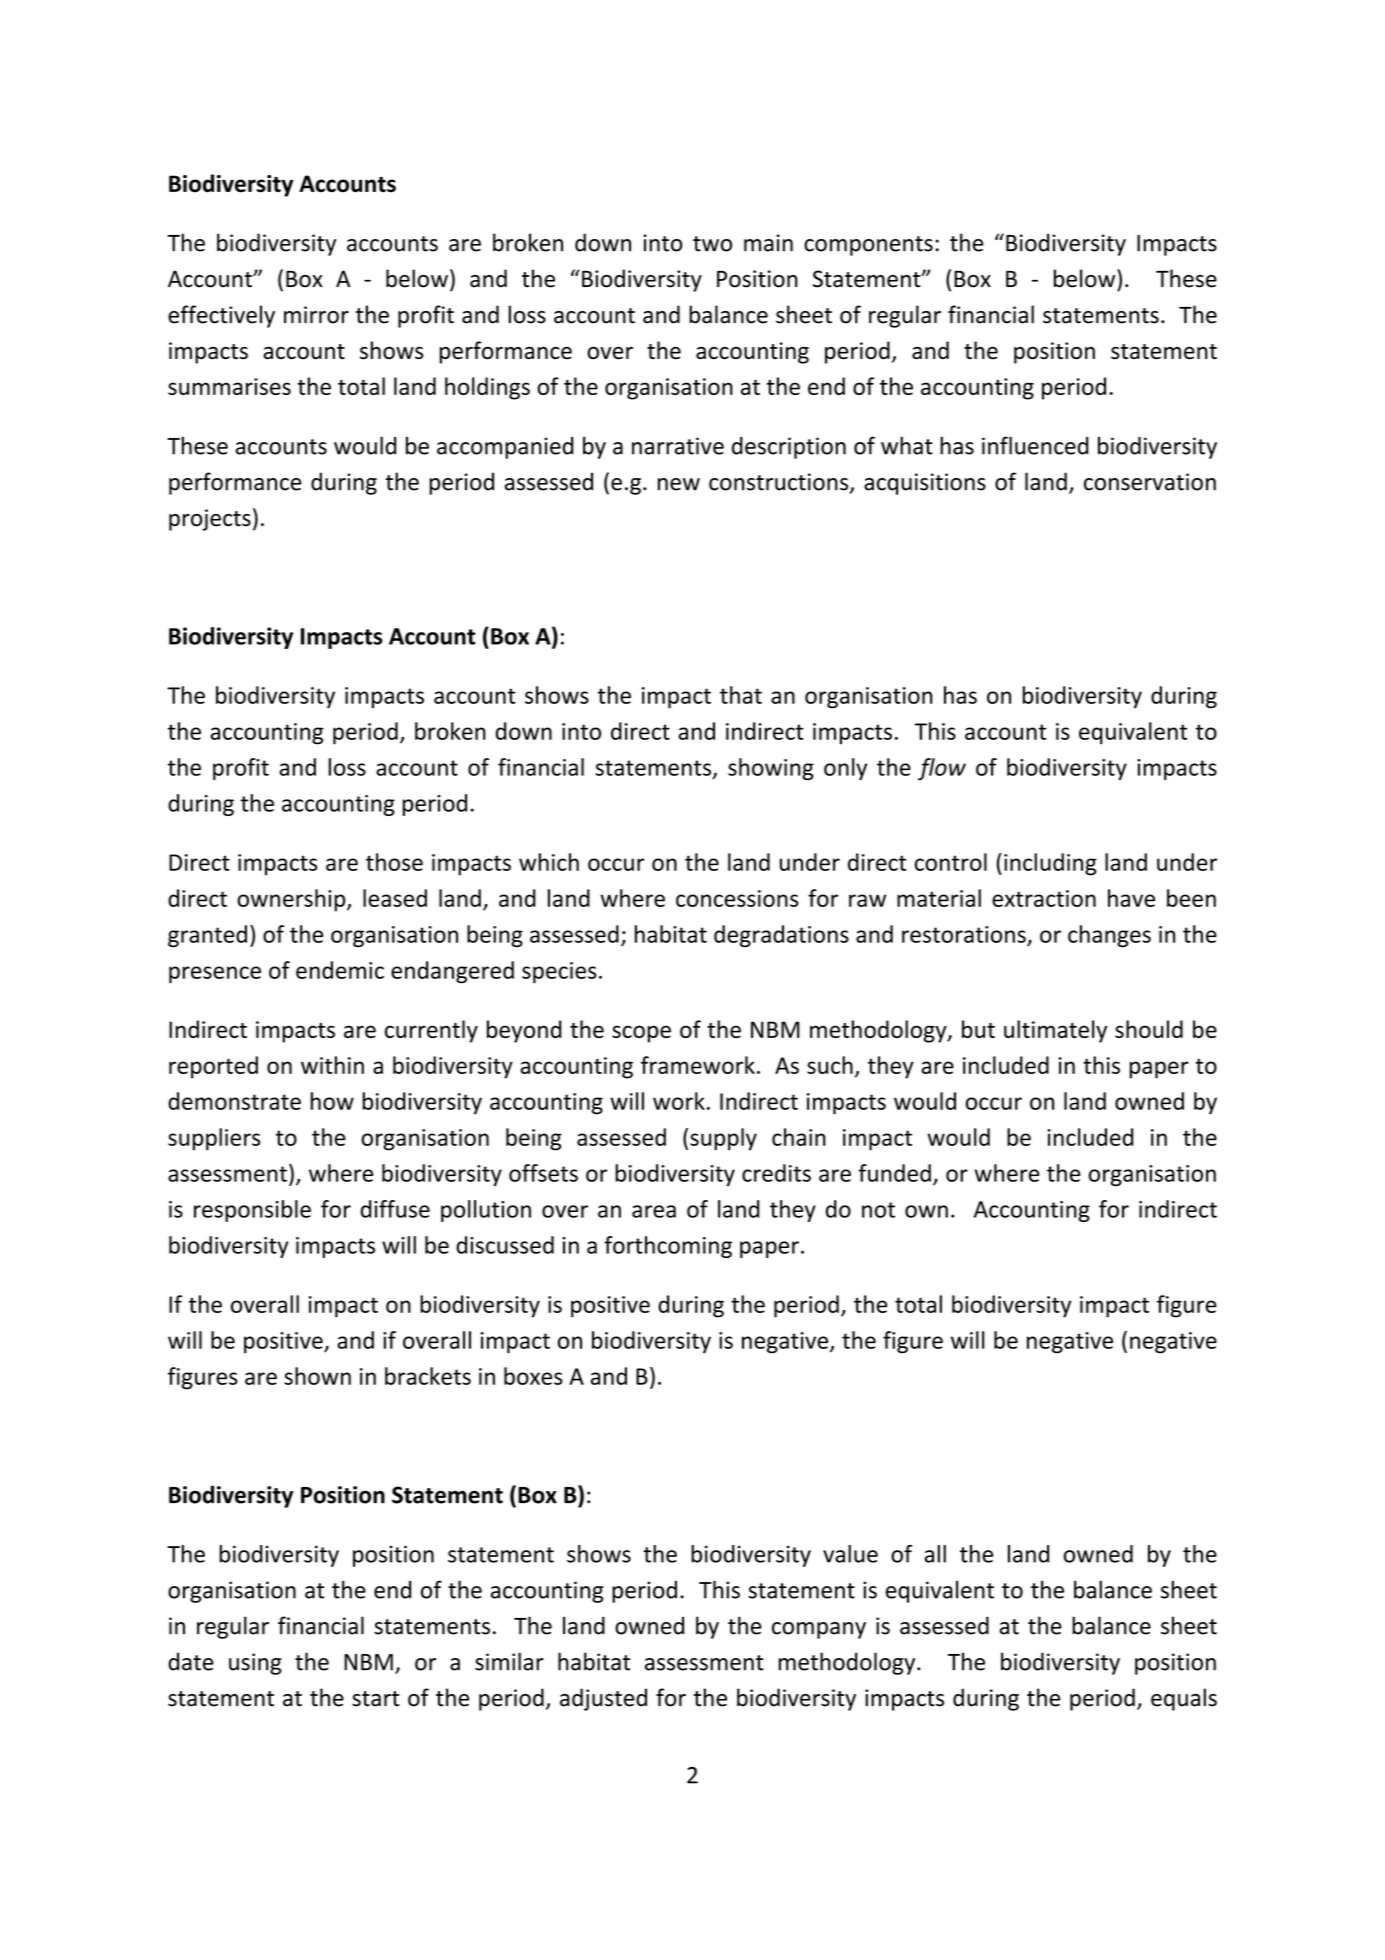 The image size is (1385, 1960). Describe the element at coordinates (221, 316) in the screenshot. I see `effectively` at that location.
